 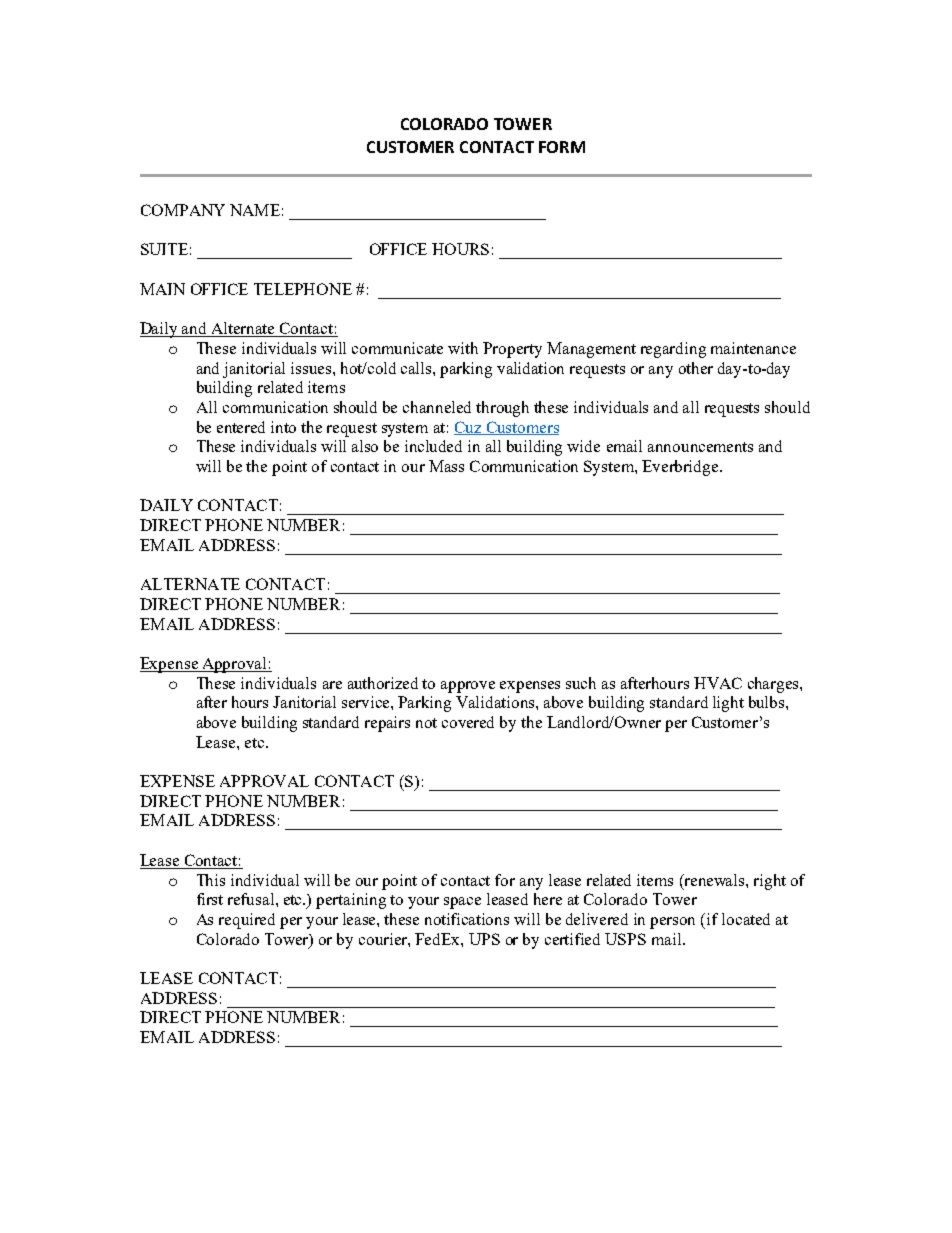 I want to click on other, so click(x=696, y=368).
